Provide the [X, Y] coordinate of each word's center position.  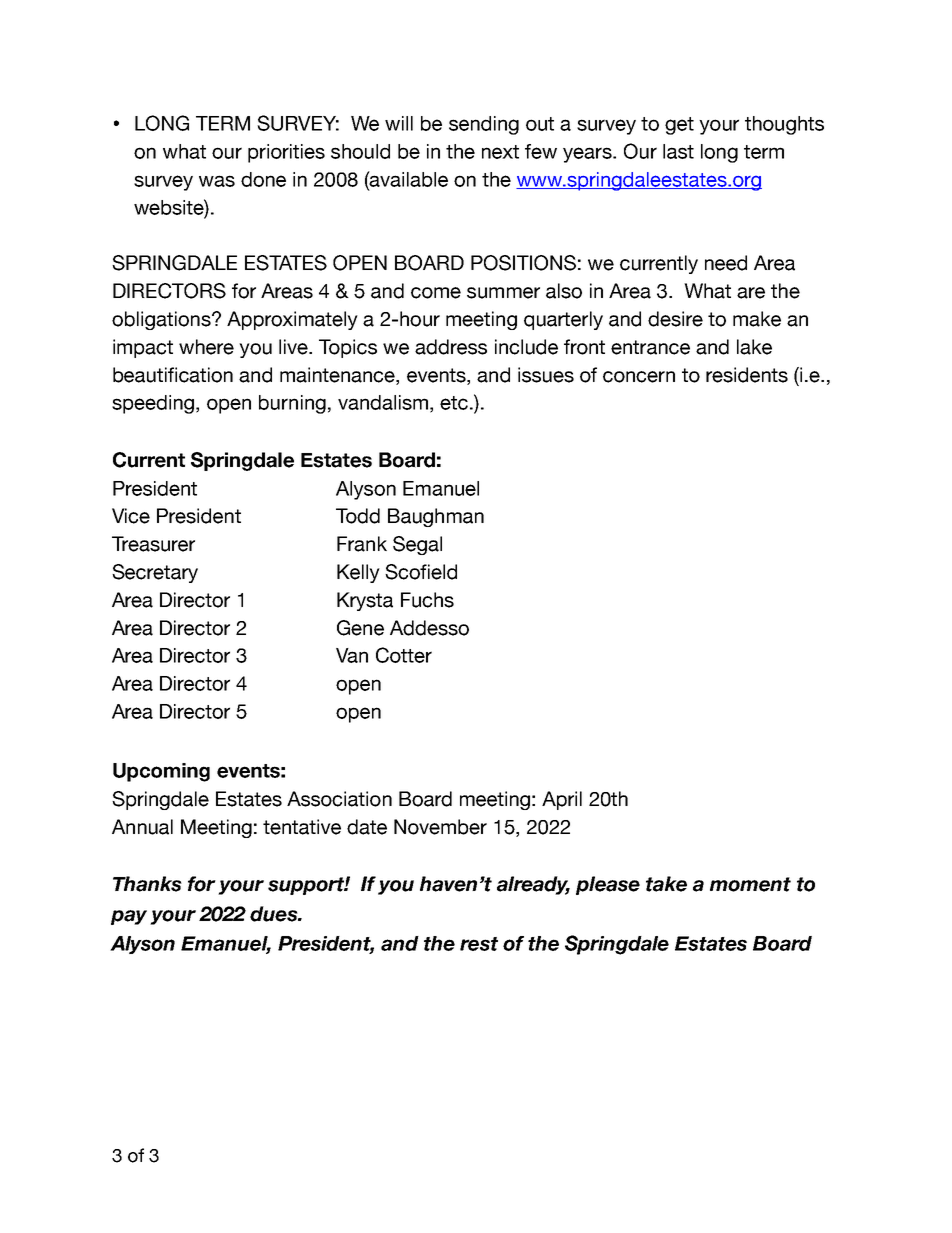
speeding [153, 404]
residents [747, 375]
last [678, 151]
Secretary [155, 573]
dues [275, 914]
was [217, 181]
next [500, 152]
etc [454, 403]
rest [479, 944]
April [562, 800]
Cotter [404, 655]
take [666, 884]
